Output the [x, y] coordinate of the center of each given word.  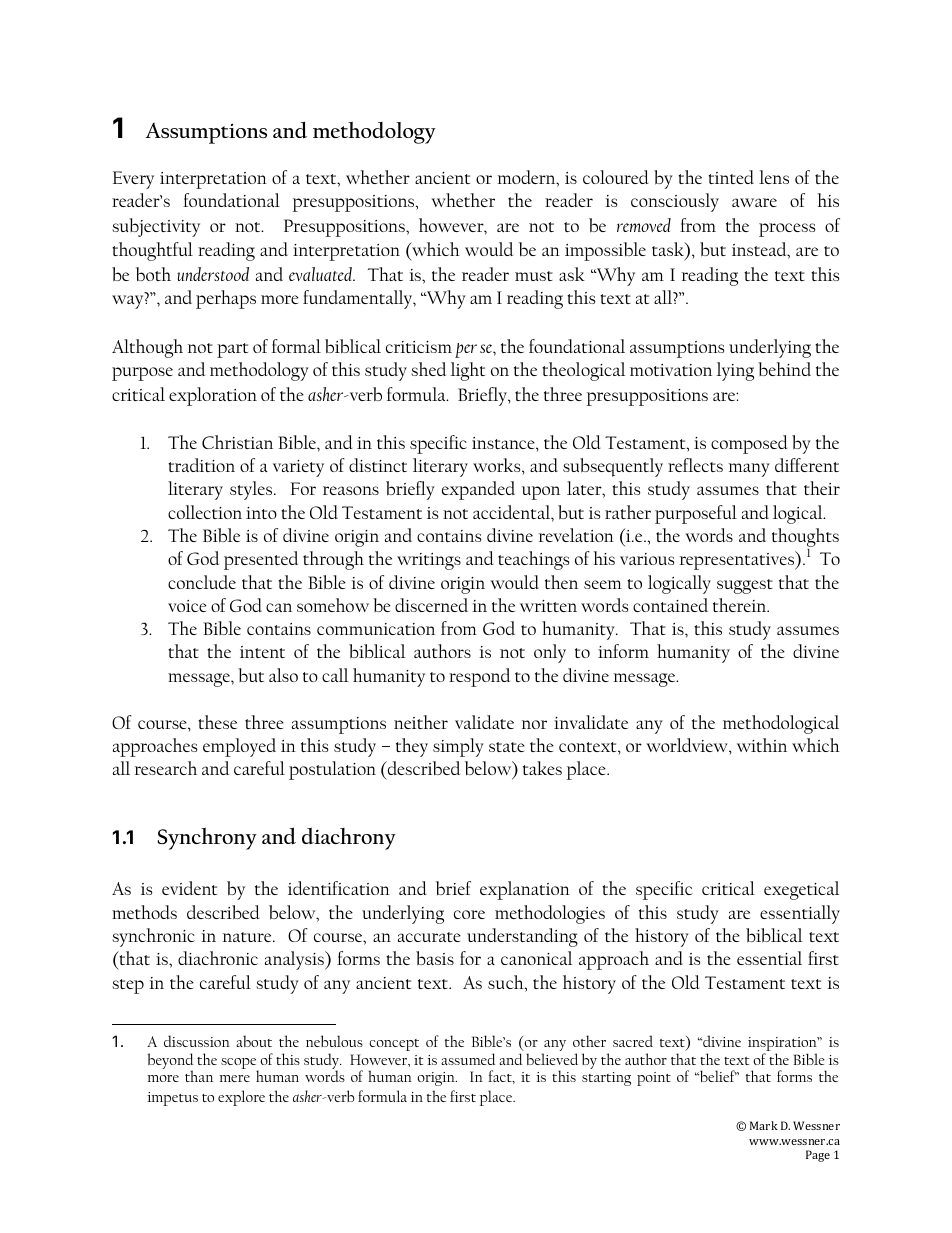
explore [241, 1098]
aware [754, 202]
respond [479, 677]
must [534, 276]
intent [262, 652]
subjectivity [156, 227]
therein [741, 605]
